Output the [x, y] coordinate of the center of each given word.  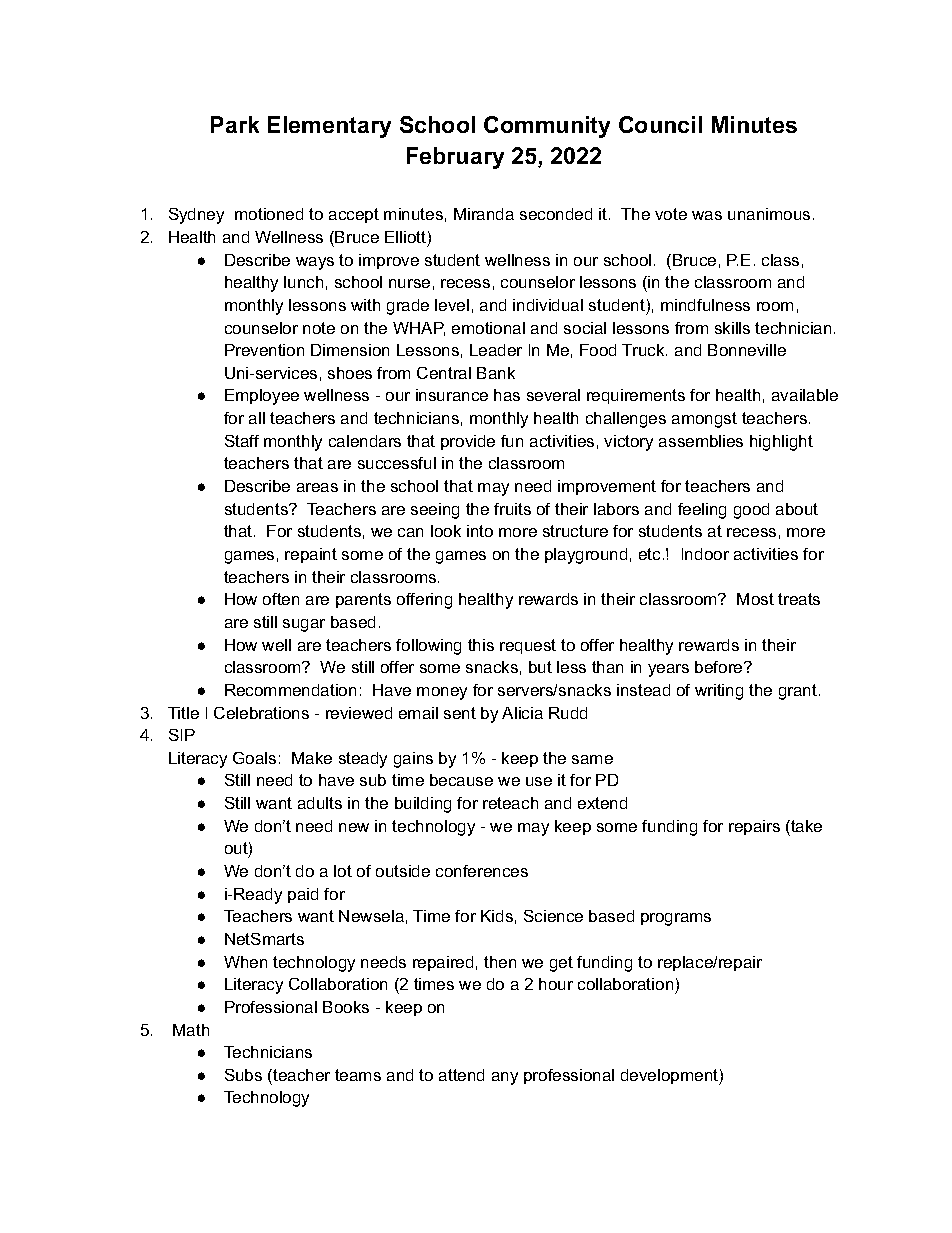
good [751, 511]
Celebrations [261, 713]
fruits [512, 509]
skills [732, 328]
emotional [488, 328]
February [455, 158]
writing [719, 692]
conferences [482, 871]
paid [303, 895]
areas [317, 487]
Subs [243, 1075]
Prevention [264, 350]
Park [235, 124]
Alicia [522, 713]
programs [676, 919]
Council [660, 124]
